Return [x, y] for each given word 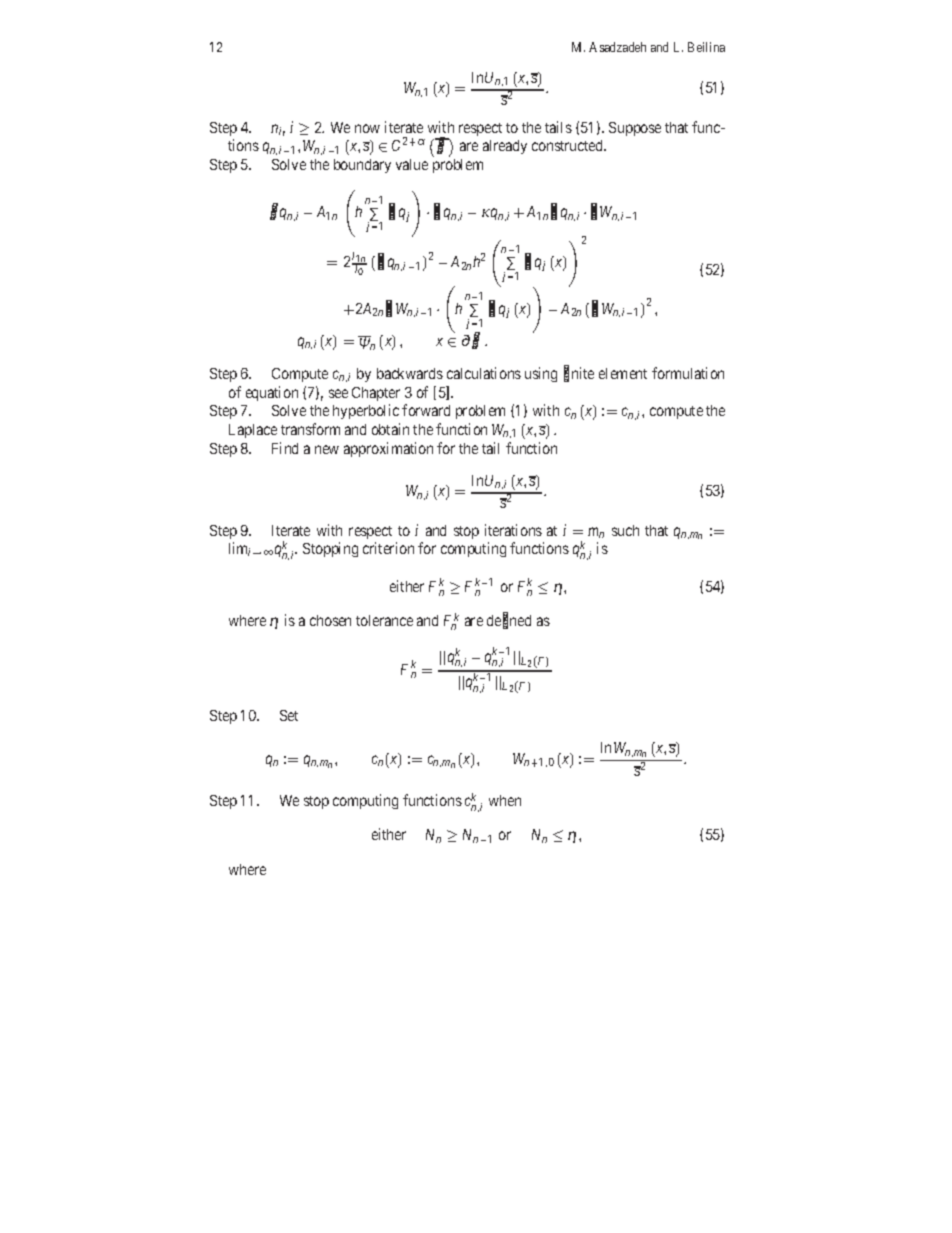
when [505, 800]
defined [509, 621]
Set [289, 715]
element [623, 373]
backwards [410, 373]
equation [272, 393]
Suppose [635, 129]
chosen [330, 620]
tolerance [384, 620]
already [505, 147]
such [625, 530]
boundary [362, 166]
